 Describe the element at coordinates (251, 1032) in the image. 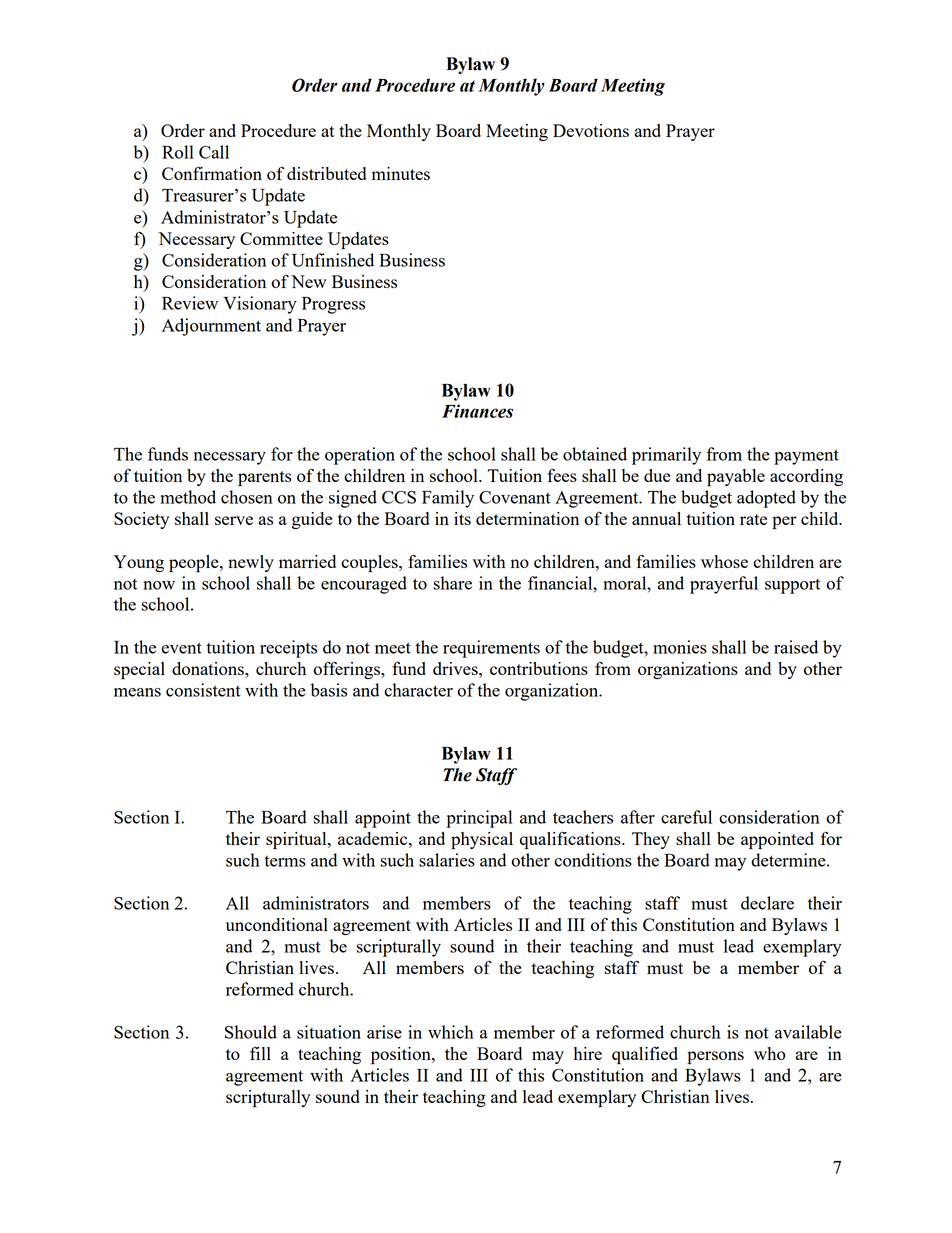

I see `Should` at that location.
